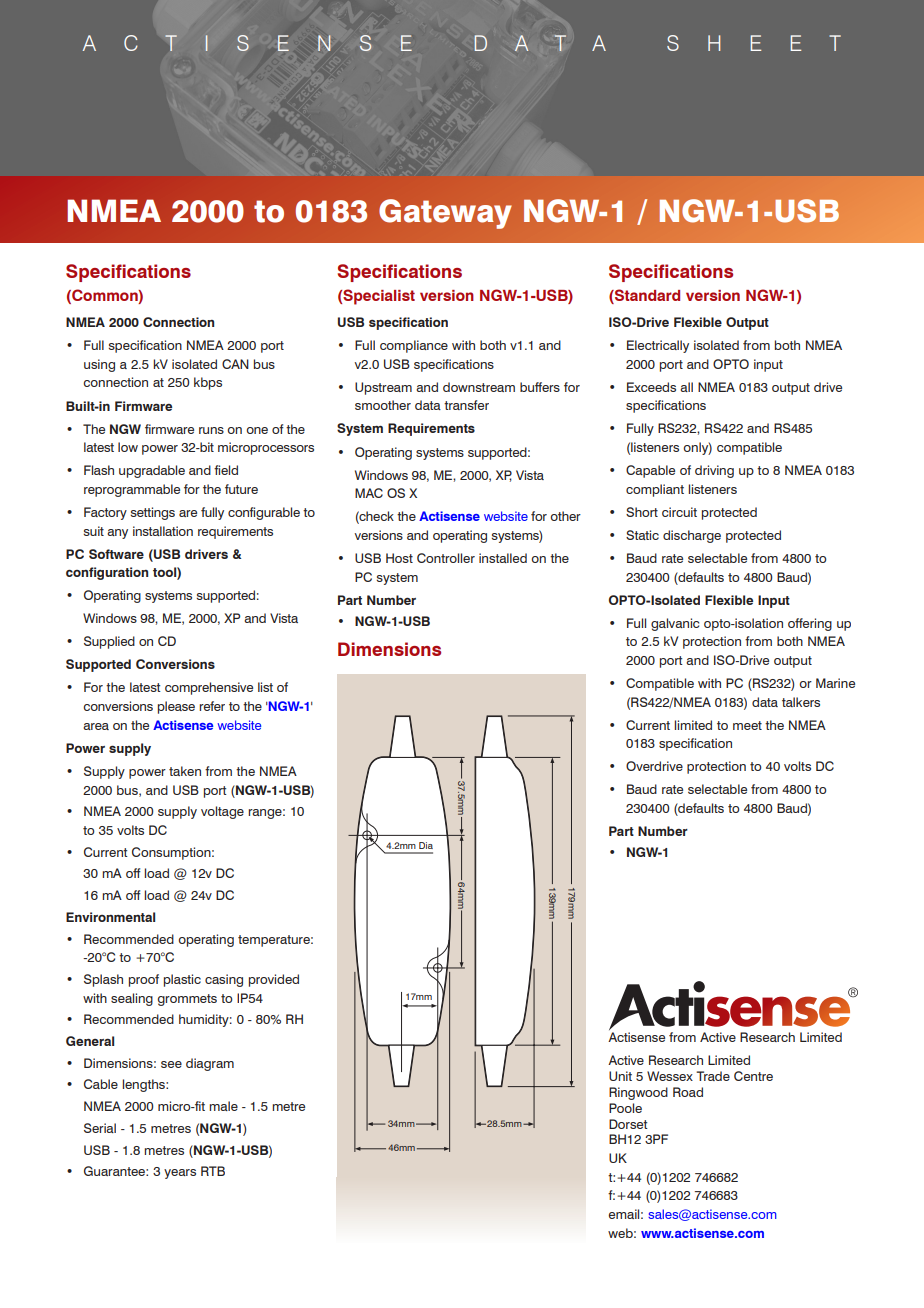 Image resolution: width=924 pixels, height=1308 pixels. Describe the element at coordinates (466, 405) in the screenshot. I see `transfer` at that location.
